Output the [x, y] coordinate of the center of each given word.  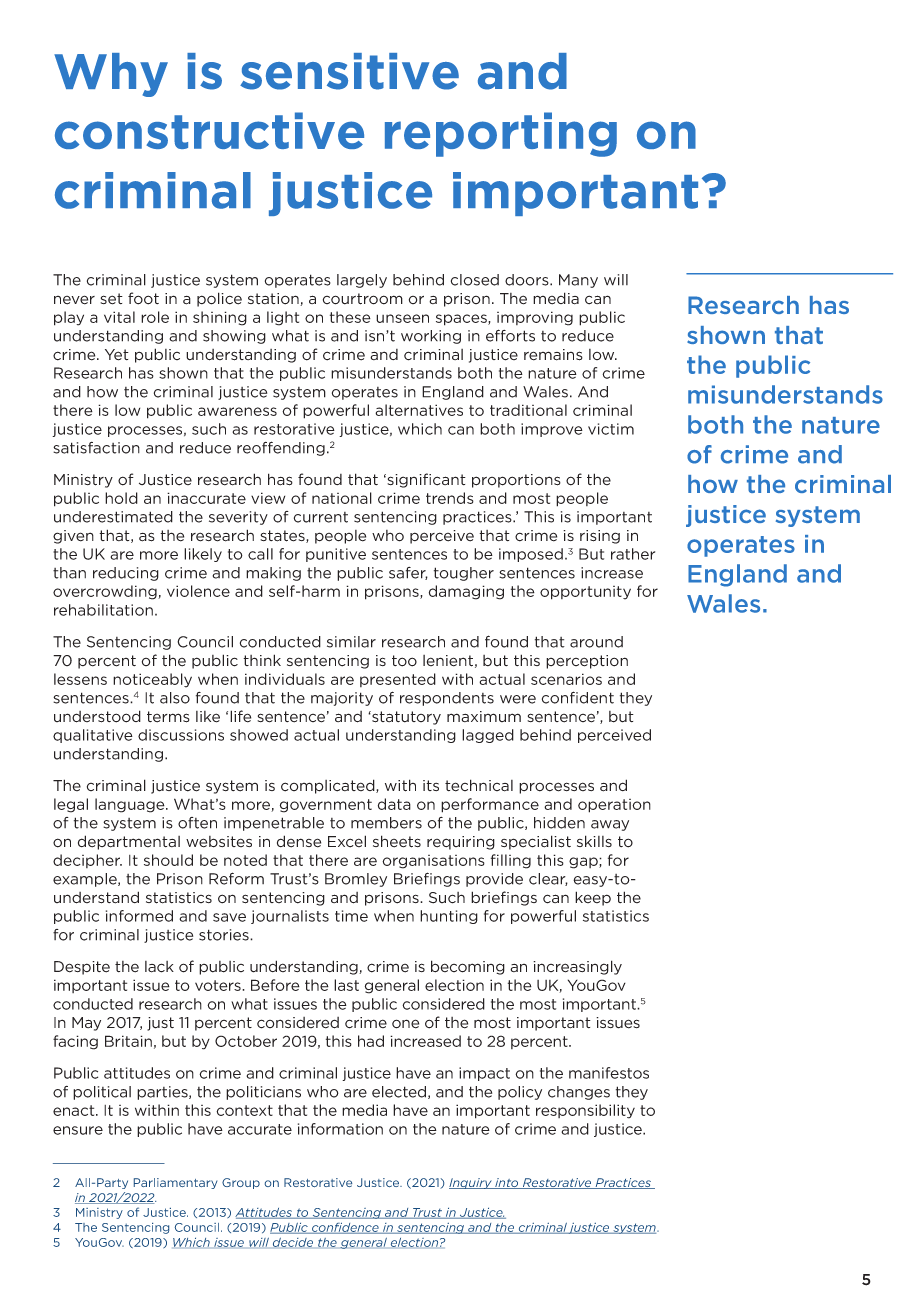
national [342, 498]
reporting [501, 134]
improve [552, 430]
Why [111, 75]
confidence [345, 1228]
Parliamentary [175, 1183]
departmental [129, 842]
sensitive [349, 71]
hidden [559, 823]
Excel [347, 841]
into [507, 1183]
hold [121, 498]
